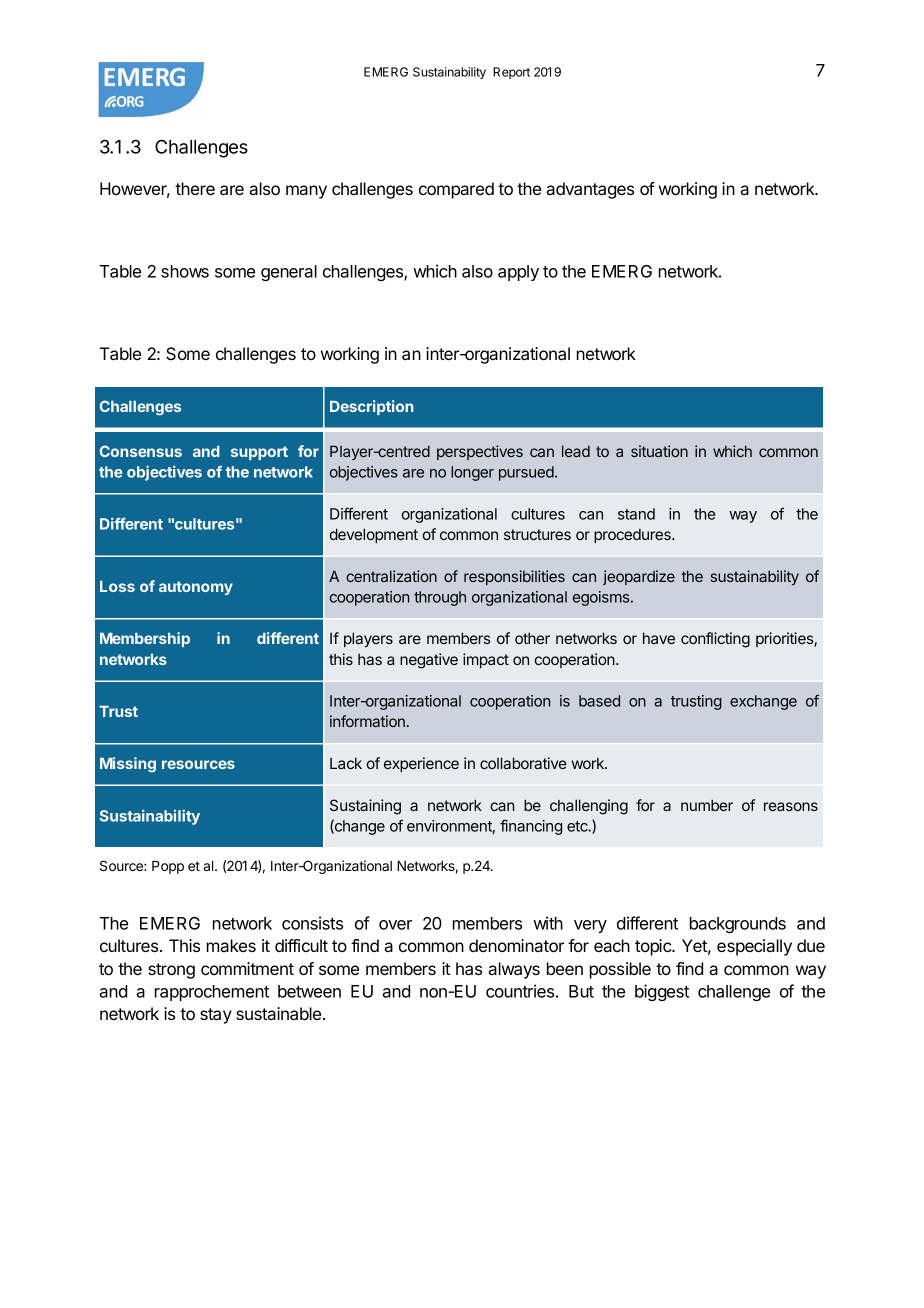  Describe the element at coordinates (514, 970) in the document. I see `always` at that location.
